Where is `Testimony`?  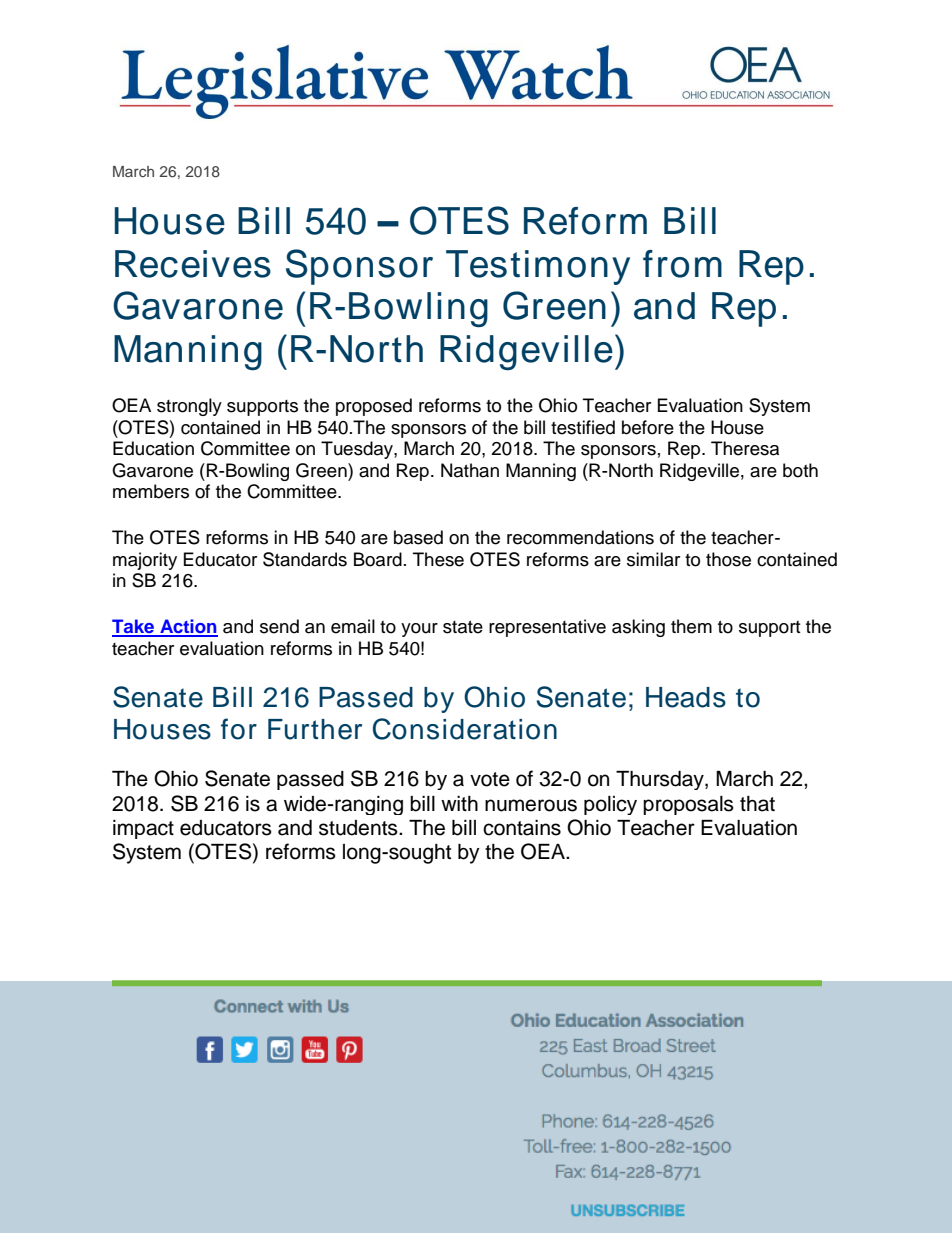 Testimony is located at coordinates (538, 267).
